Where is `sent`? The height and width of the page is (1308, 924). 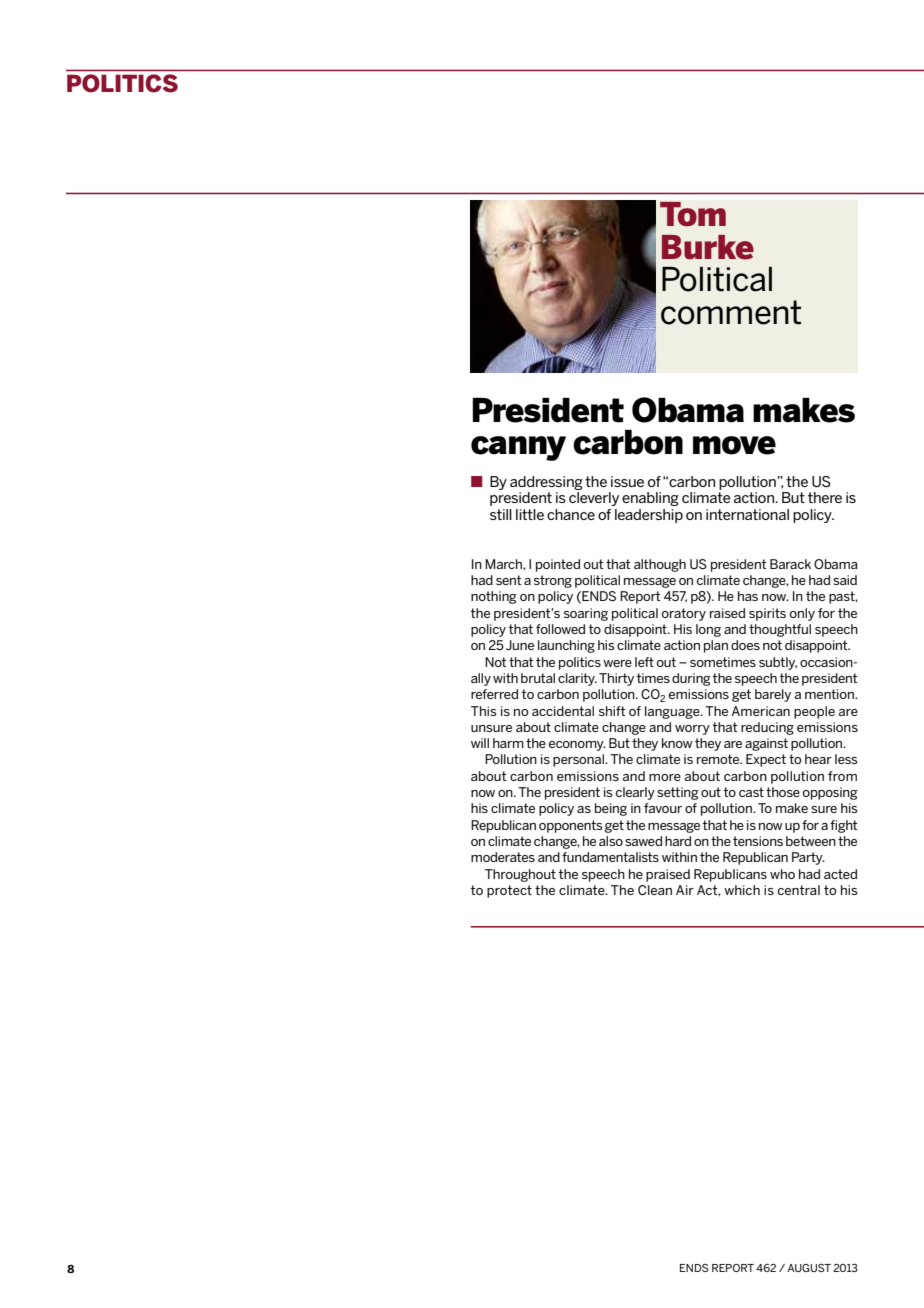
sent is located at coordinates (509, 580).
